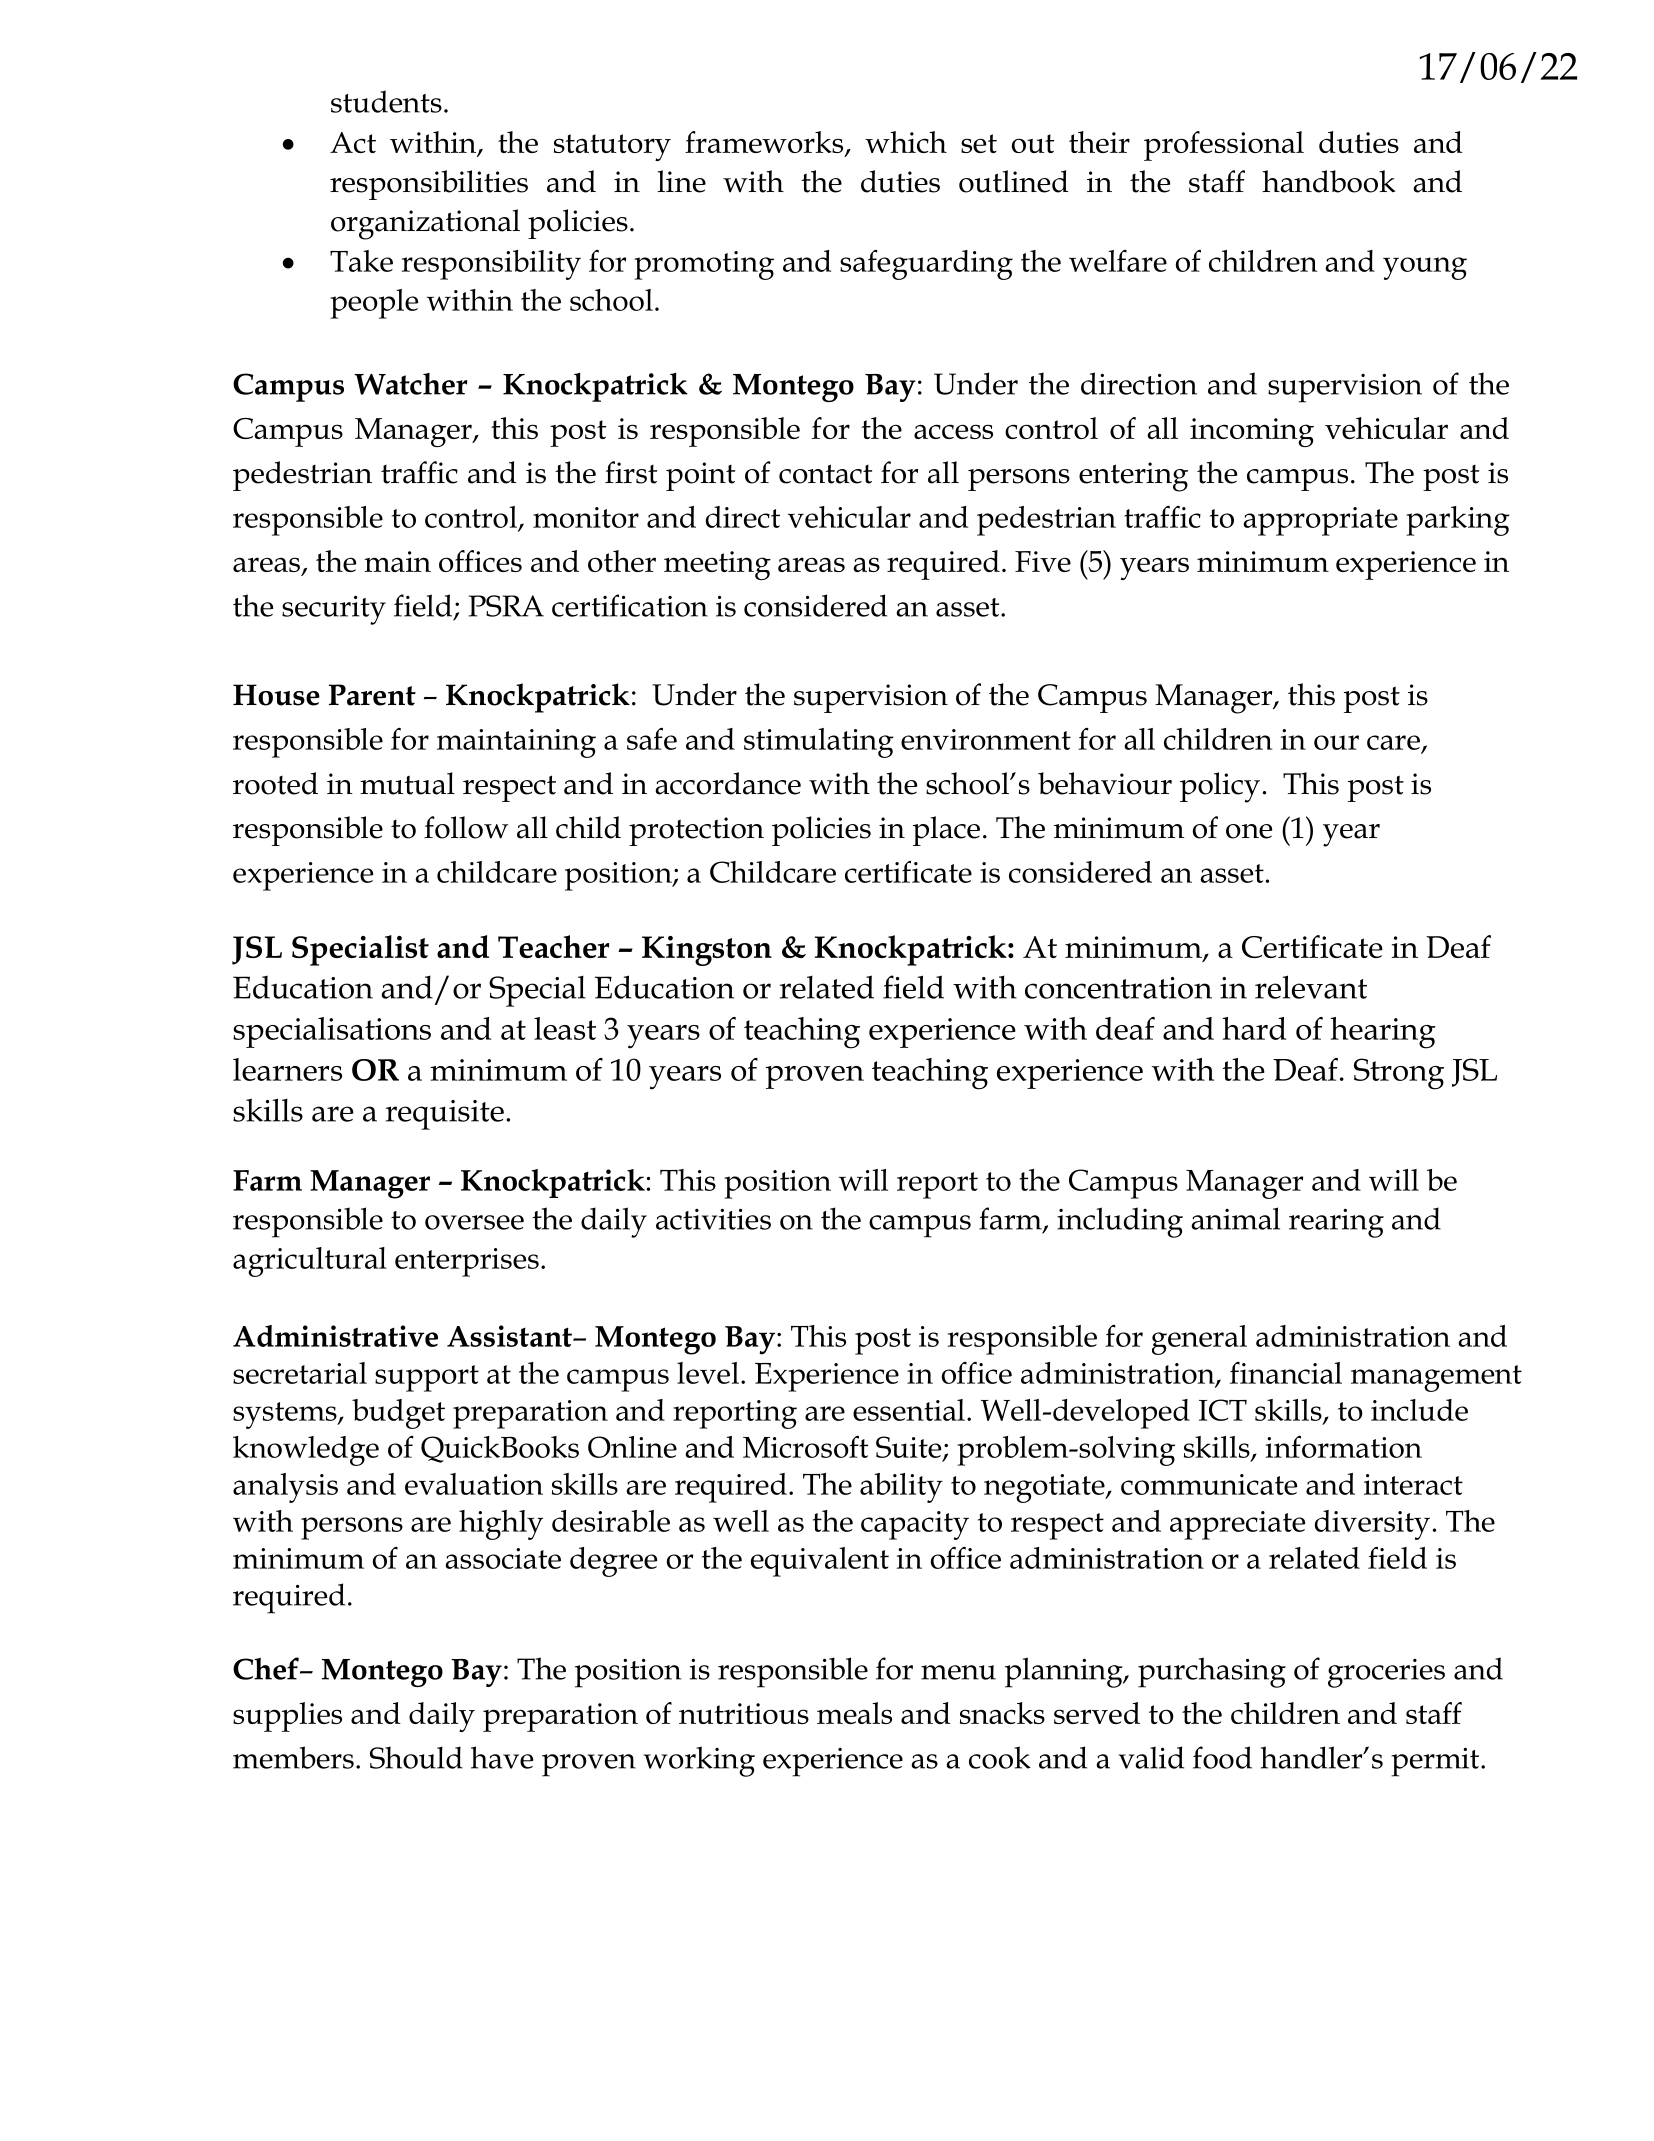 The width and height of the image is (1654, 2141). Describe the element at coordinates (1386, 1673) in the image. I see `groceries` at that location.
